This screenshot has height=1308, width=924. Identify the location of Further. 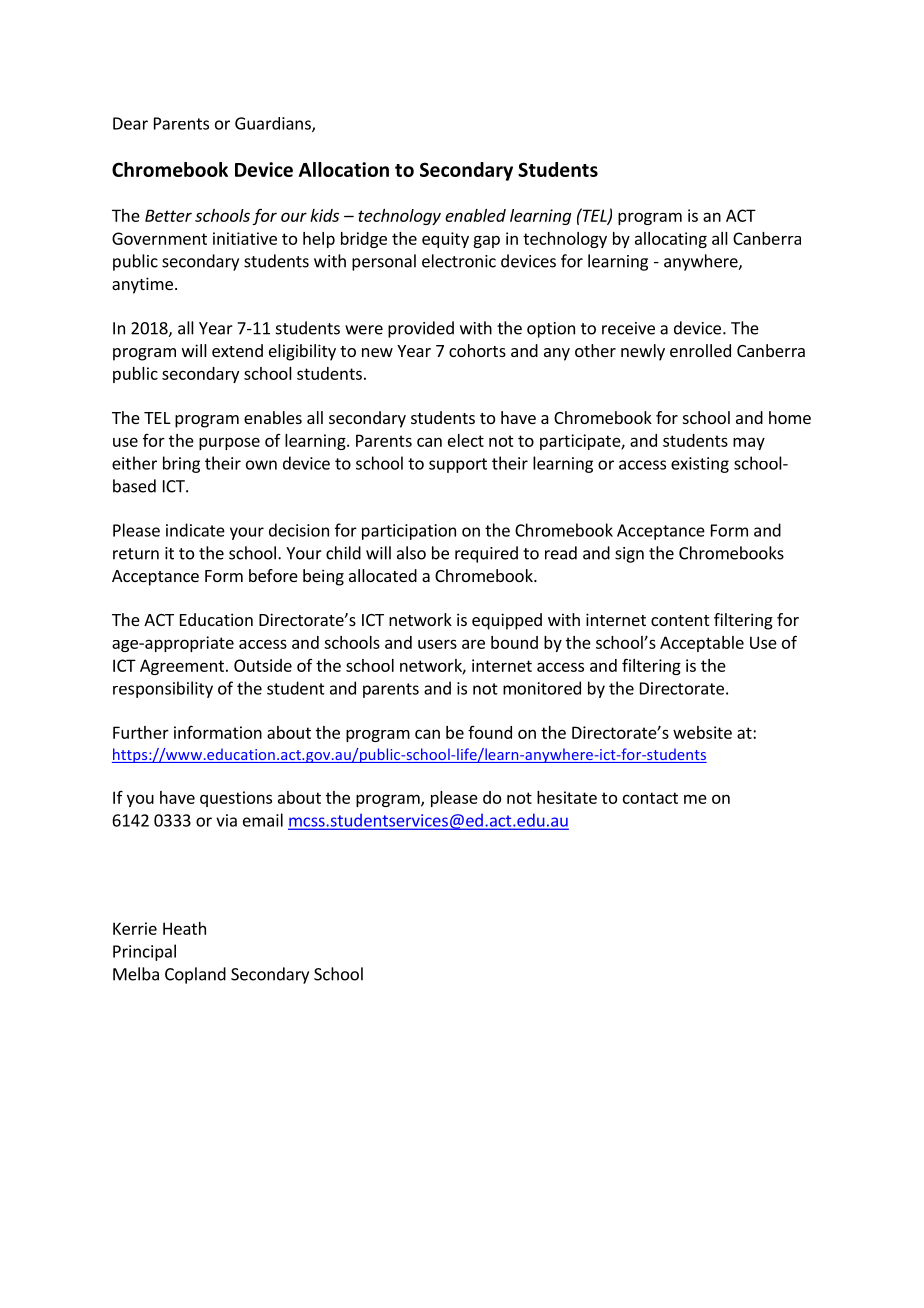
(141, 732).
